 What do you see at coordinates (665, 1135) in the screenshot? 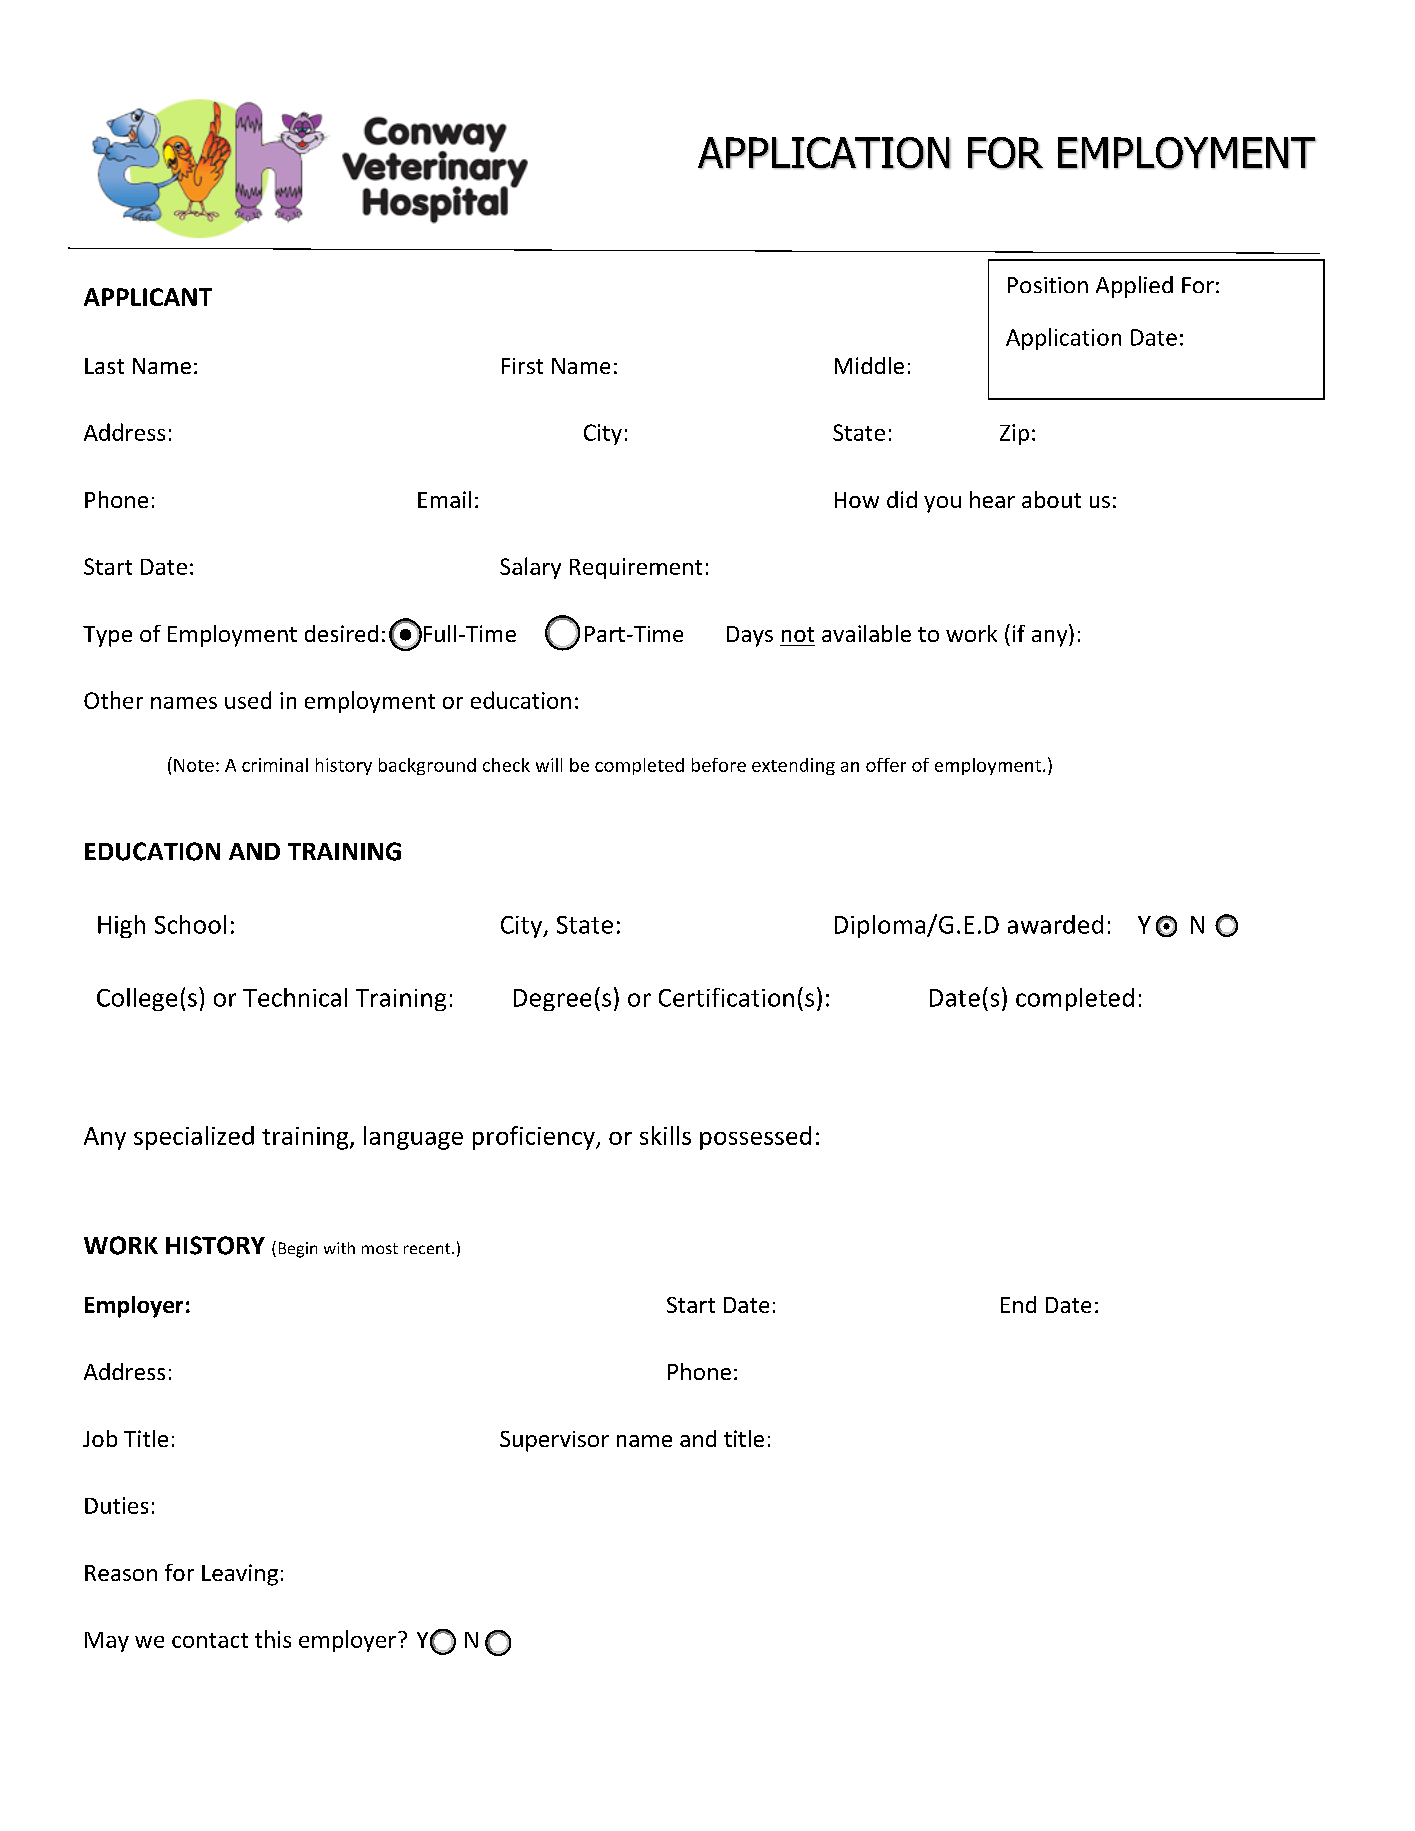
I see `skills` at bounding box center [665, 1135].
